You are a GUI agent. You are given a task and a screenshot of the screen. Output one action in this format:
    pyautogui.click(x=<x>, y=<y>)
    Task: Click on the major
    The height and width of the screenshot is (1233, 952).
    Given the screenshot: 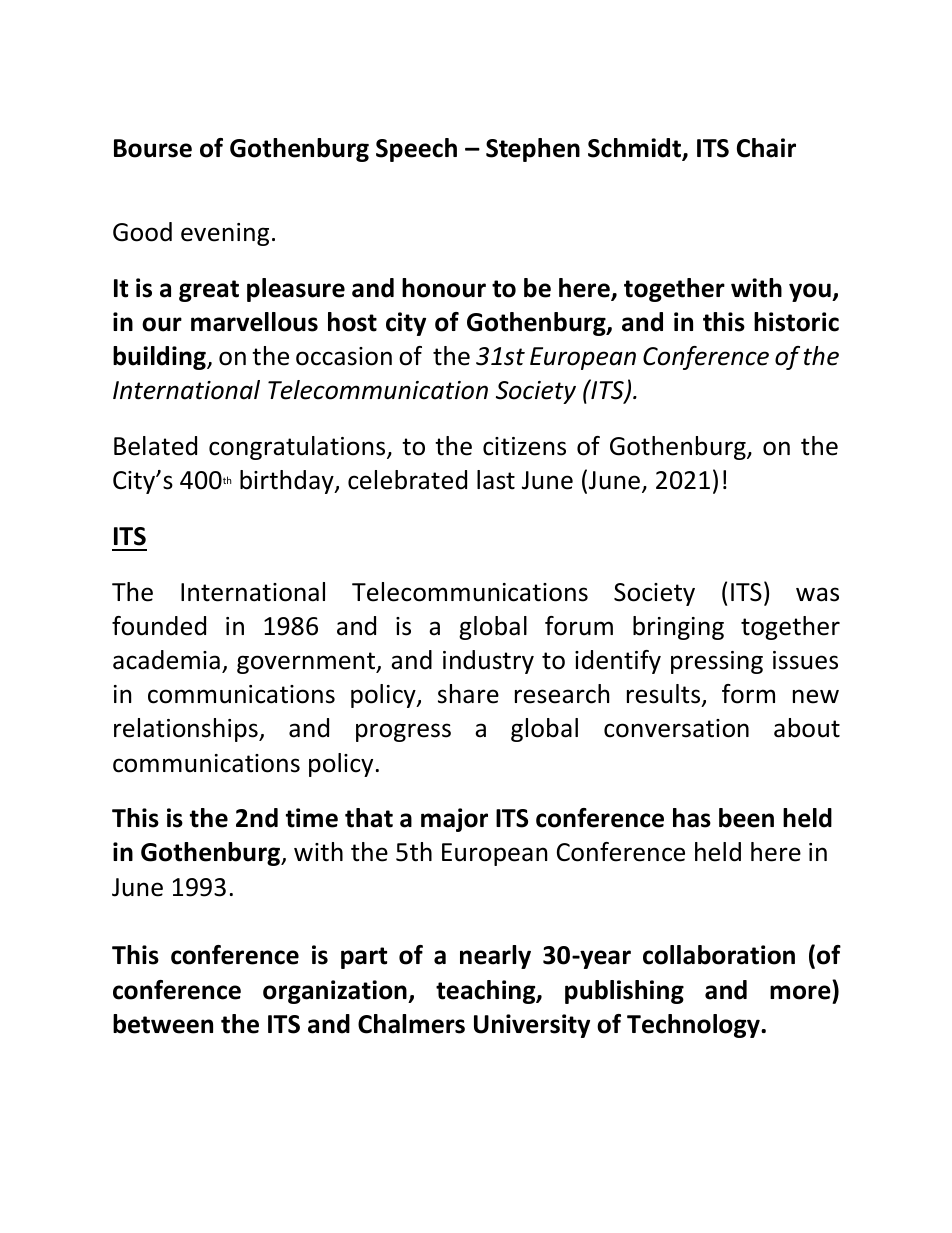 What is the action you would take?
    pyautogui.click(x=454, y=820)
